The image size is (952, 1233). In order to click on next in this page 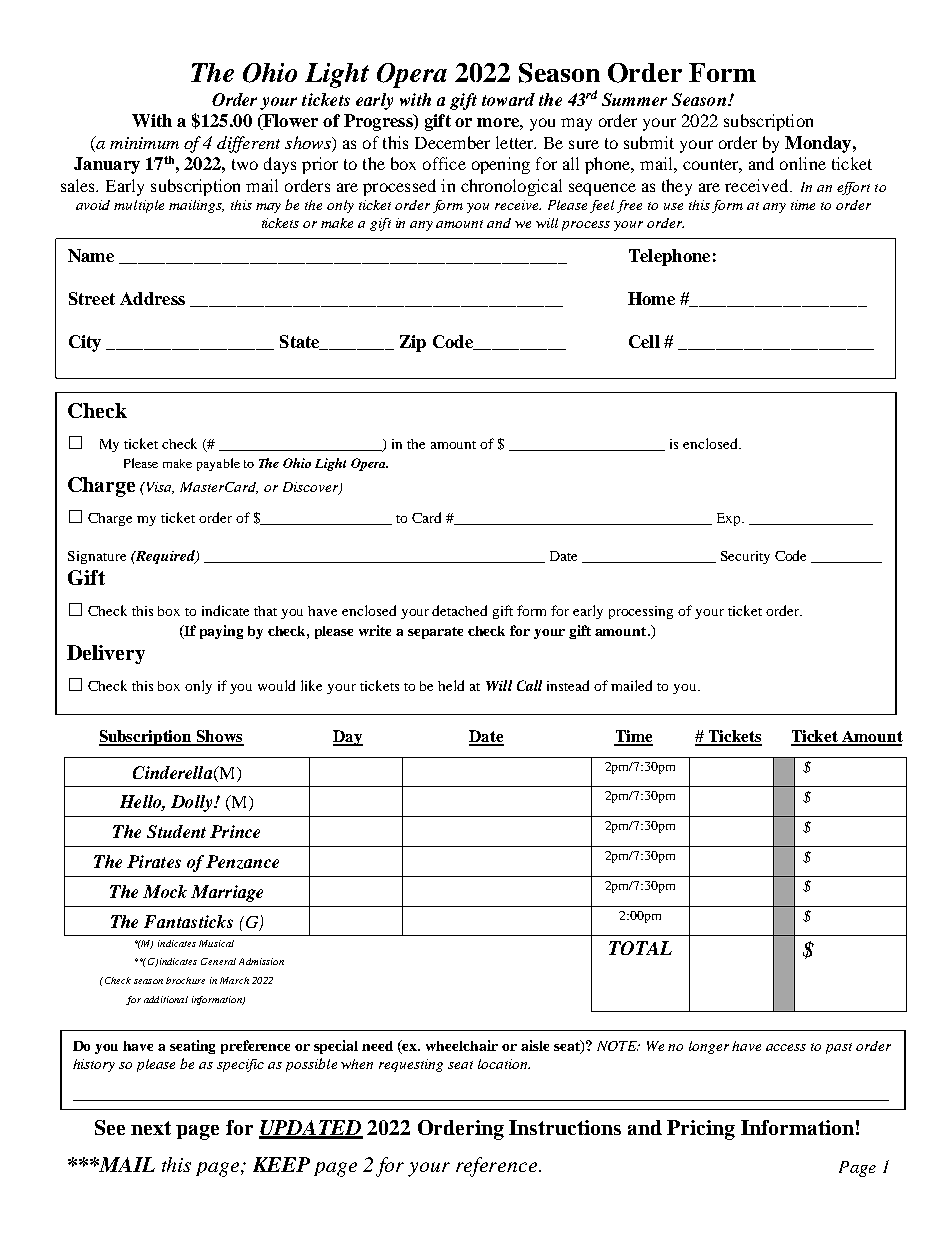, I will do `click(151, 1128)`.
